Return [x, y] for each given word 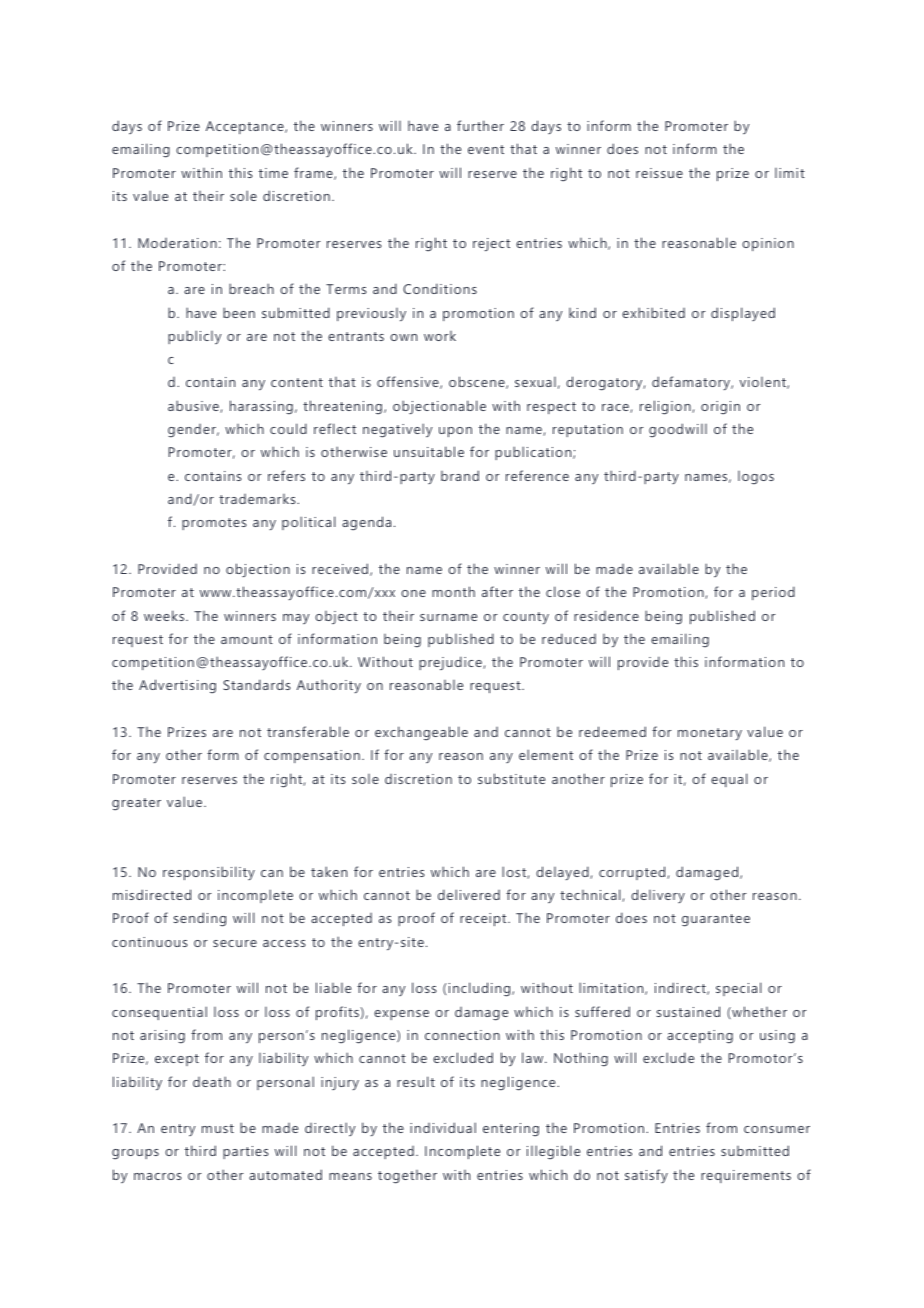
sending [200, 919]
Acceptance [246, 127]
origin [720, 408]
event [486, 149]
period [773, 593]
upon [455, 432]
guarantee [716, 920]
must [218, 1128]
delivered [469, 894]
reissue [659, 173]
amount [247, 639]
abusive [194, 406]
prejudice [451, 663]
